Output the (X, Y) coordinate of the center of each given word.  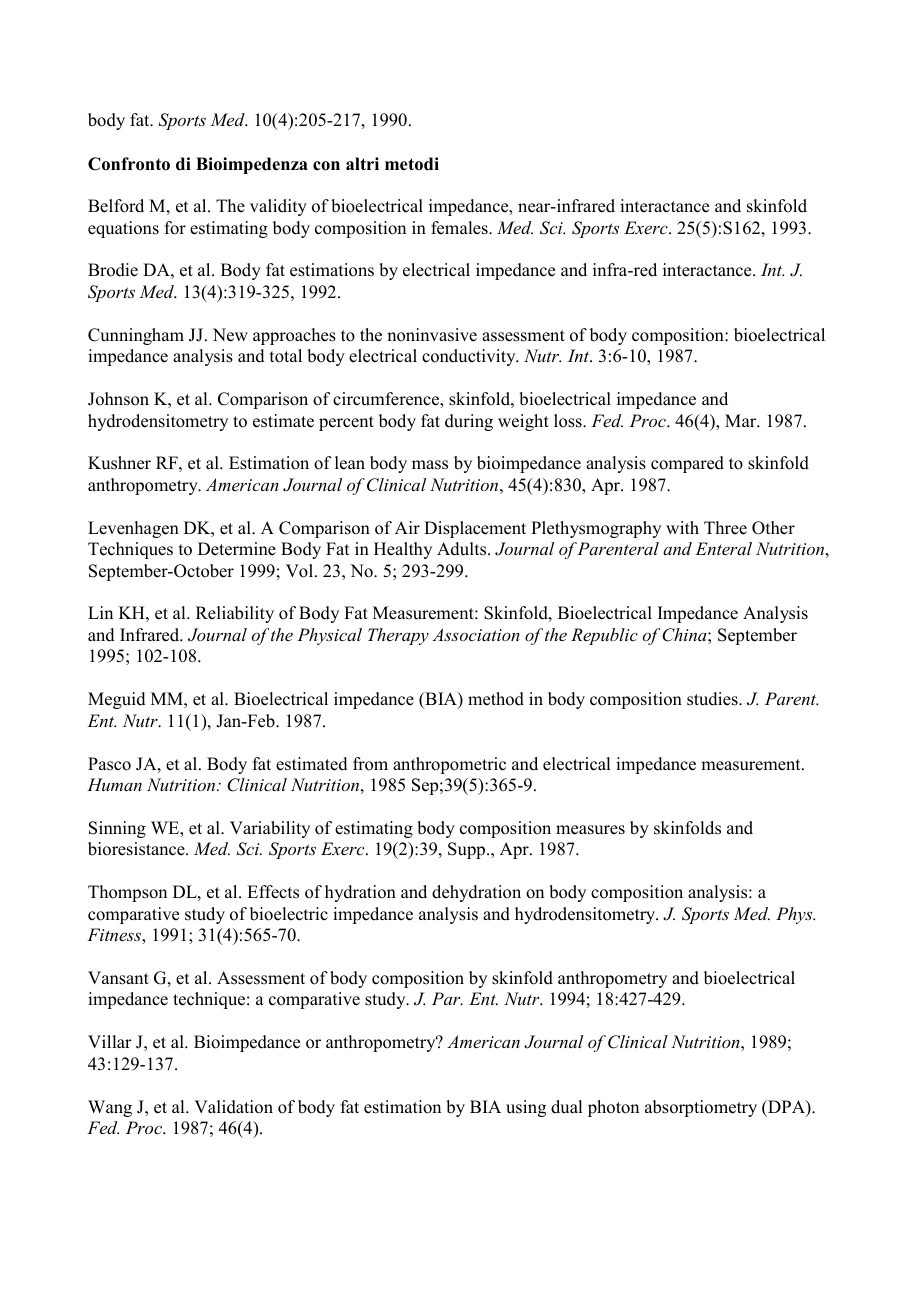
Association (476, 634)
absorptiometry (701, 1108)
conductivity (470, 357)
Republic (604, 636)
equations (123, 229)
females (460, 228)
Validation (233, 1107)
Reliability (235, 614)
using (526, 1108)
